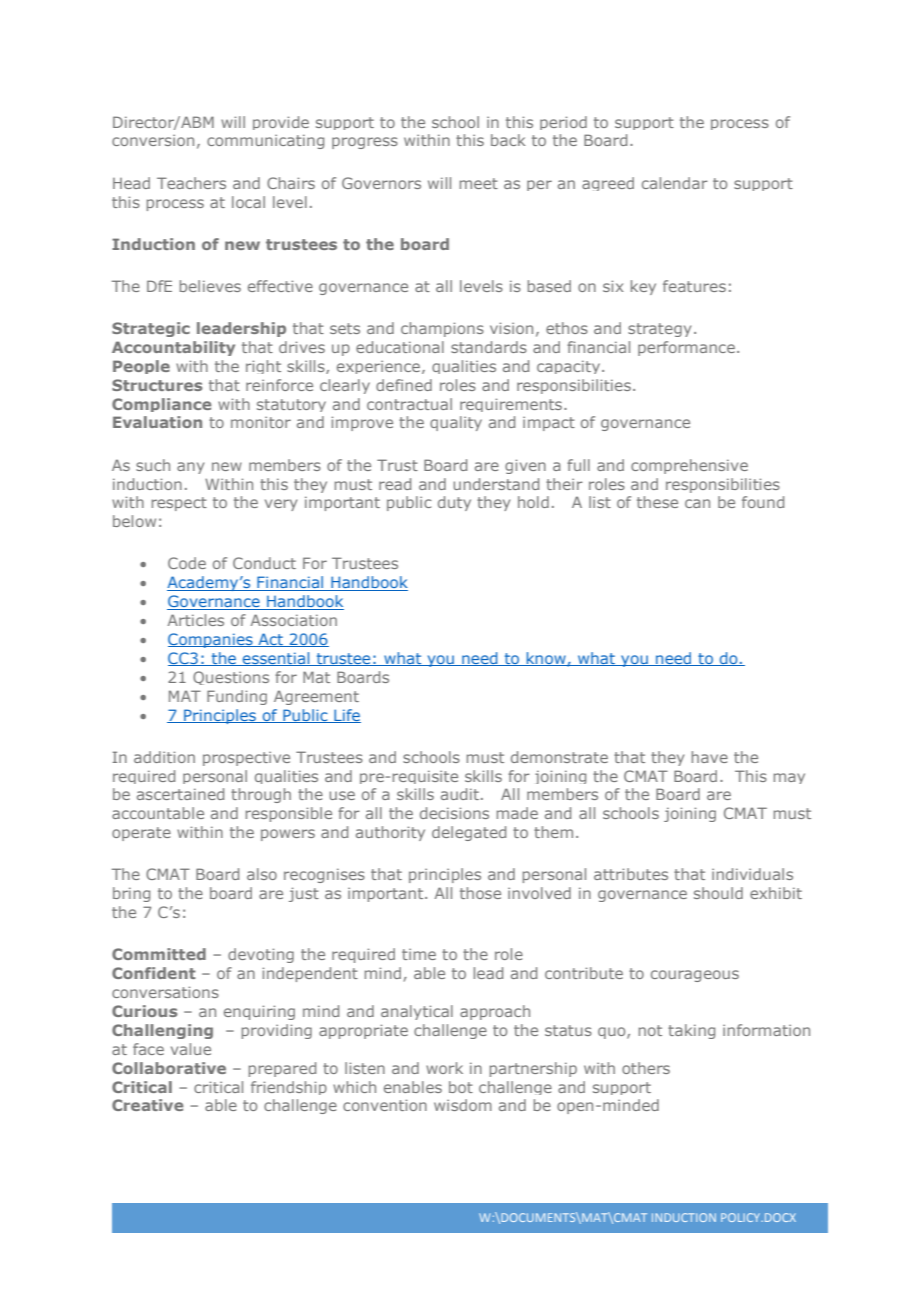 This document has width=924, height=1308. Describe the element at coordinates (460, 794) in the document. I see `audit` at that location.
